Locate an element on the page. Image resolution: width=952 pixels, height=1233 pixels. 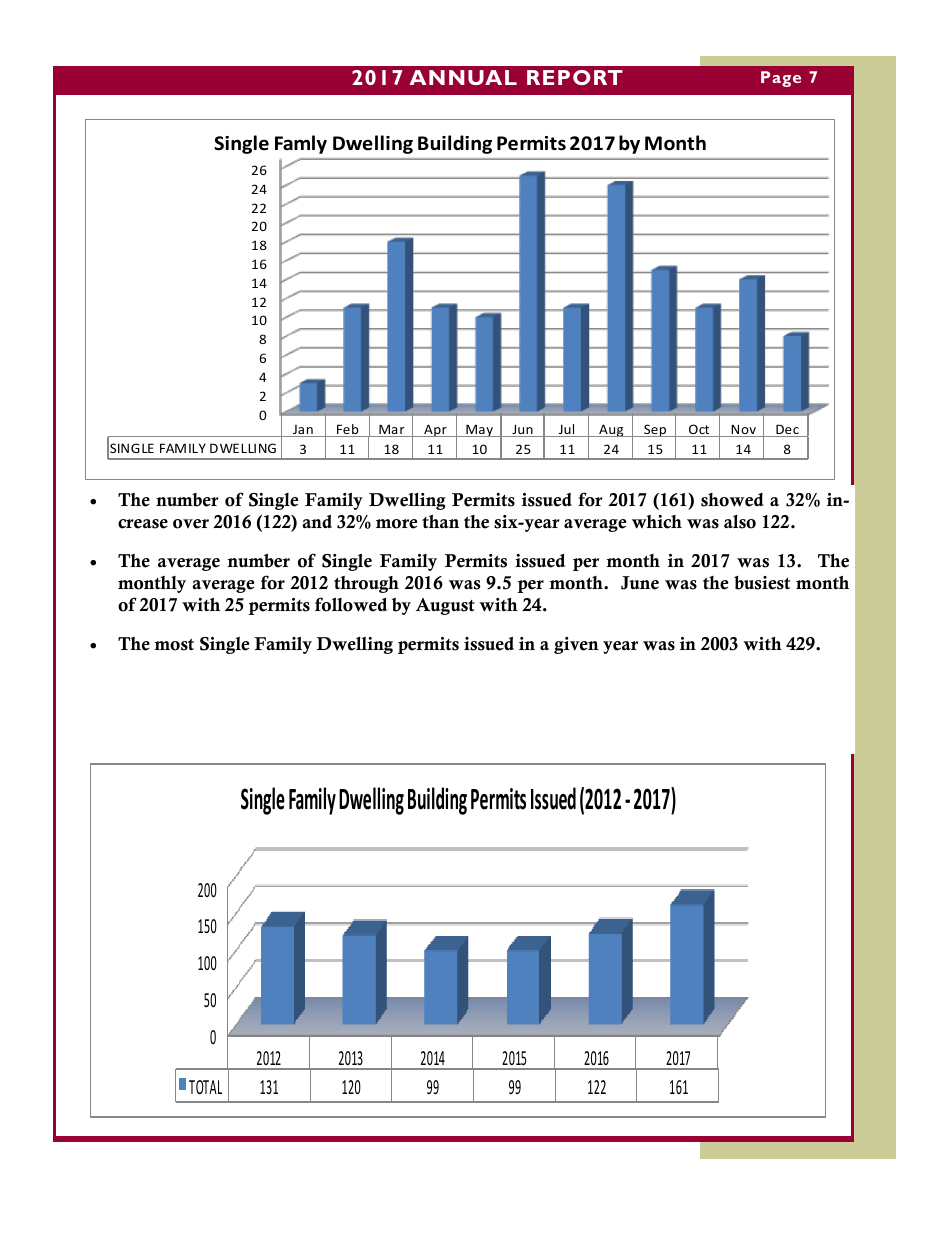
Page is located at coordinates (781, 79).
